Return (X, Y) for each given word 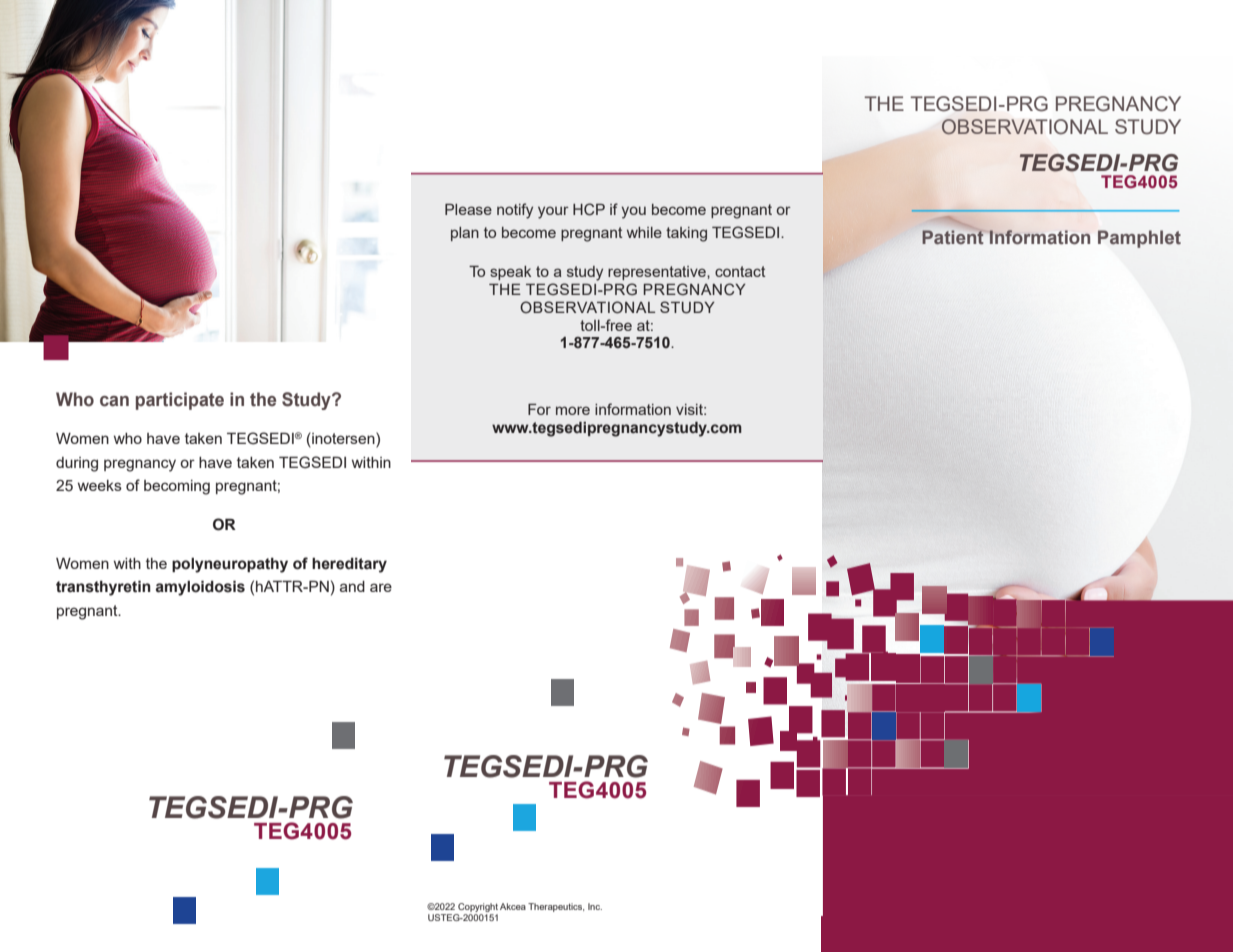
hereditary (349, 565)
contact (740, 271)
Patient (953, 236)
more (573, 410)
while (644, 232)
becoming (177, 487)
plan (465, 234)
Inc (595, 906)
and (352, 586)
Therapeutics (556, 907)
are (381, 587)
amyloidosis (200, 588)
